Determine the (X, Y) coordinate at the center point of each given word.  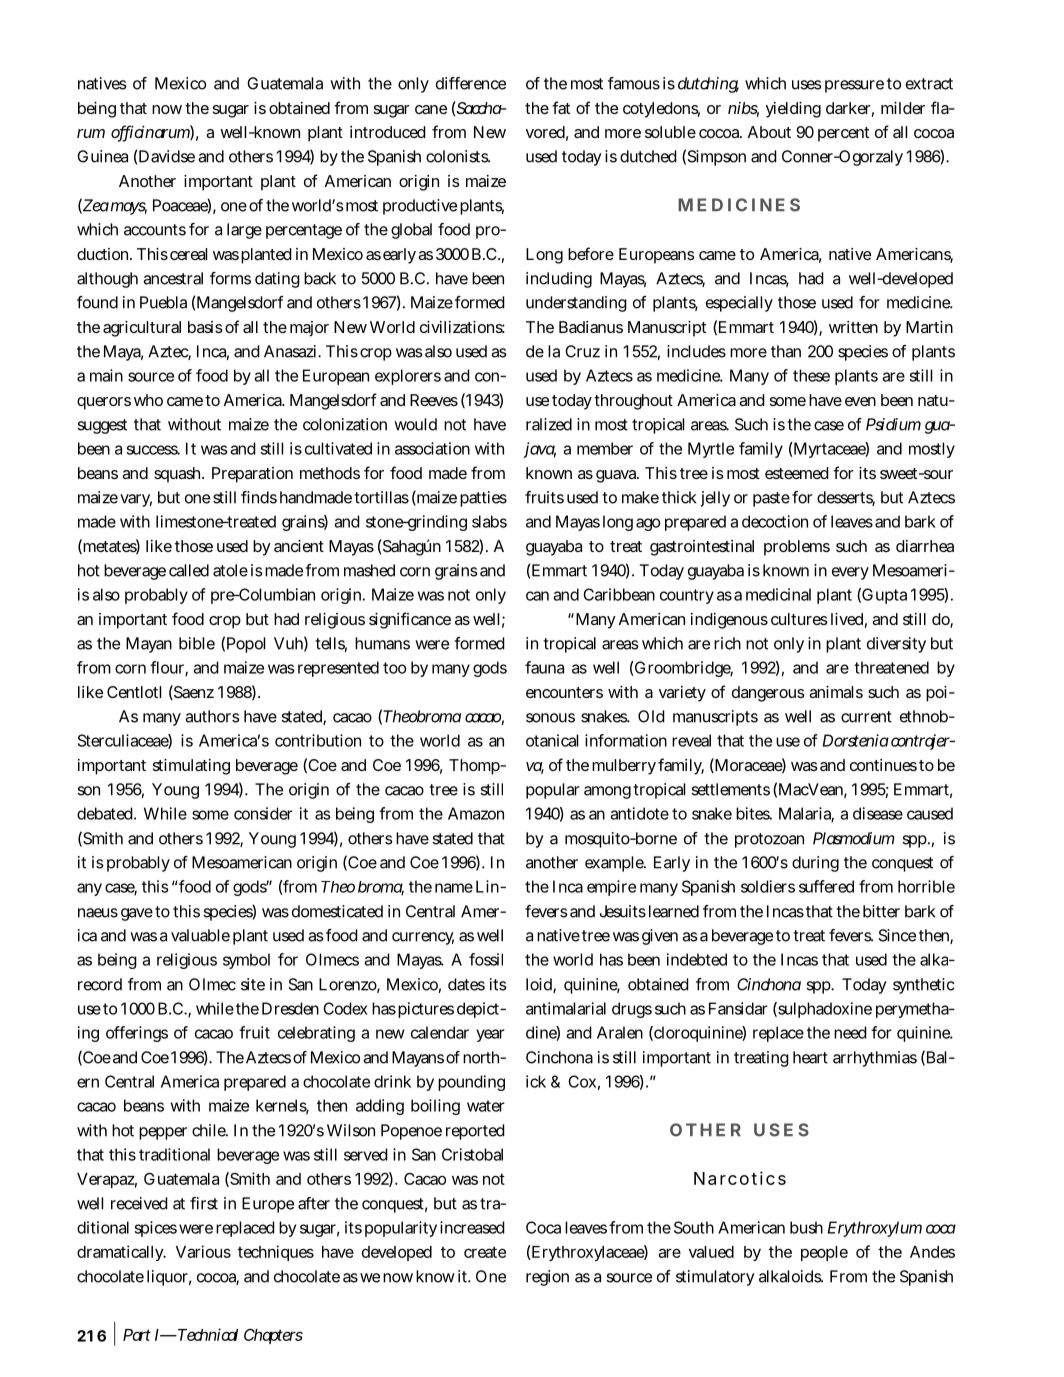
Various (203, 1251)
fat (561, 107)
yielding (793, 110)
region (547, 1278)
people (824, 1253)
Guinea (102, 156)
